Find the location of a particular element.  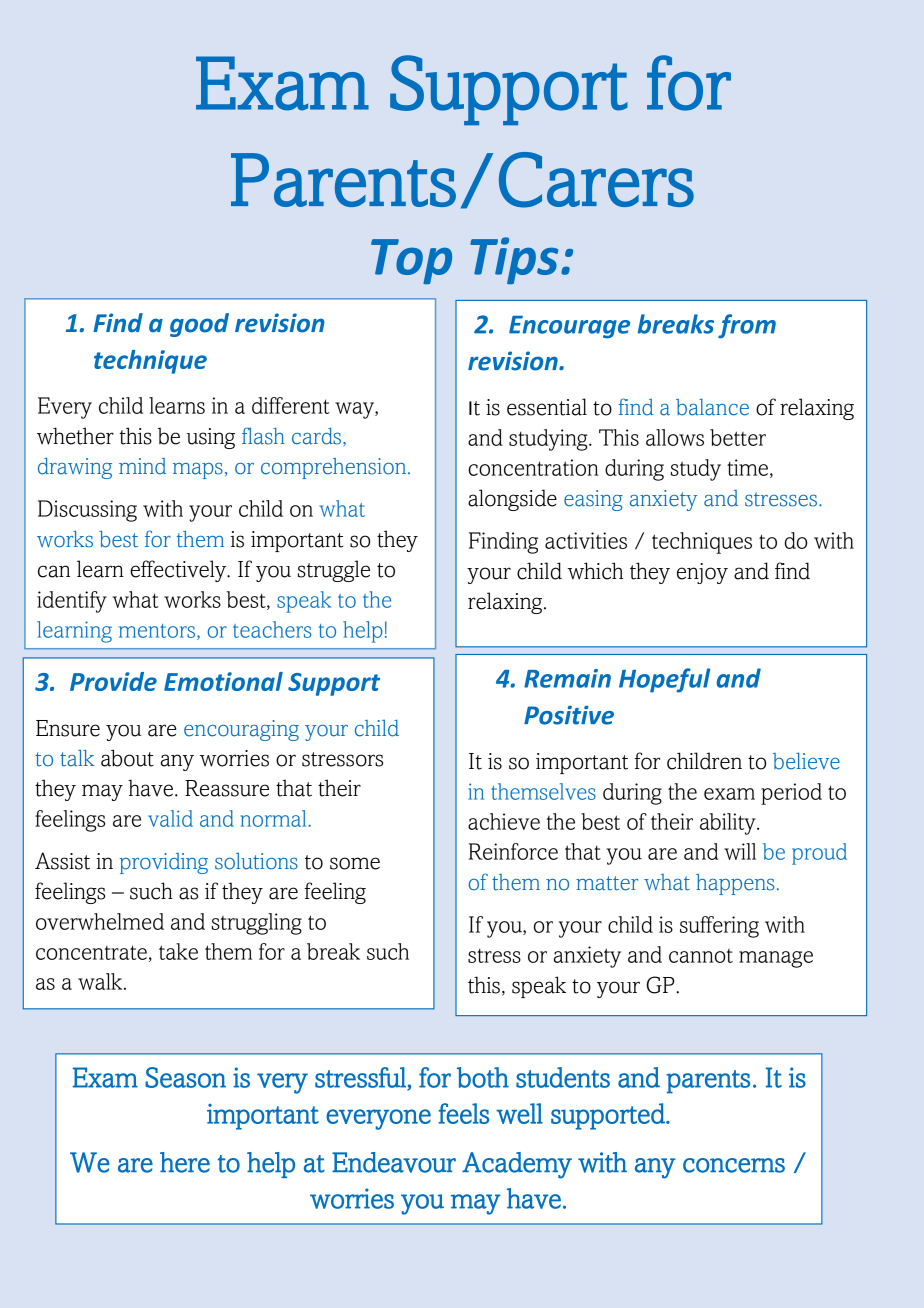

effectively is located at coordinates (179, 571).
